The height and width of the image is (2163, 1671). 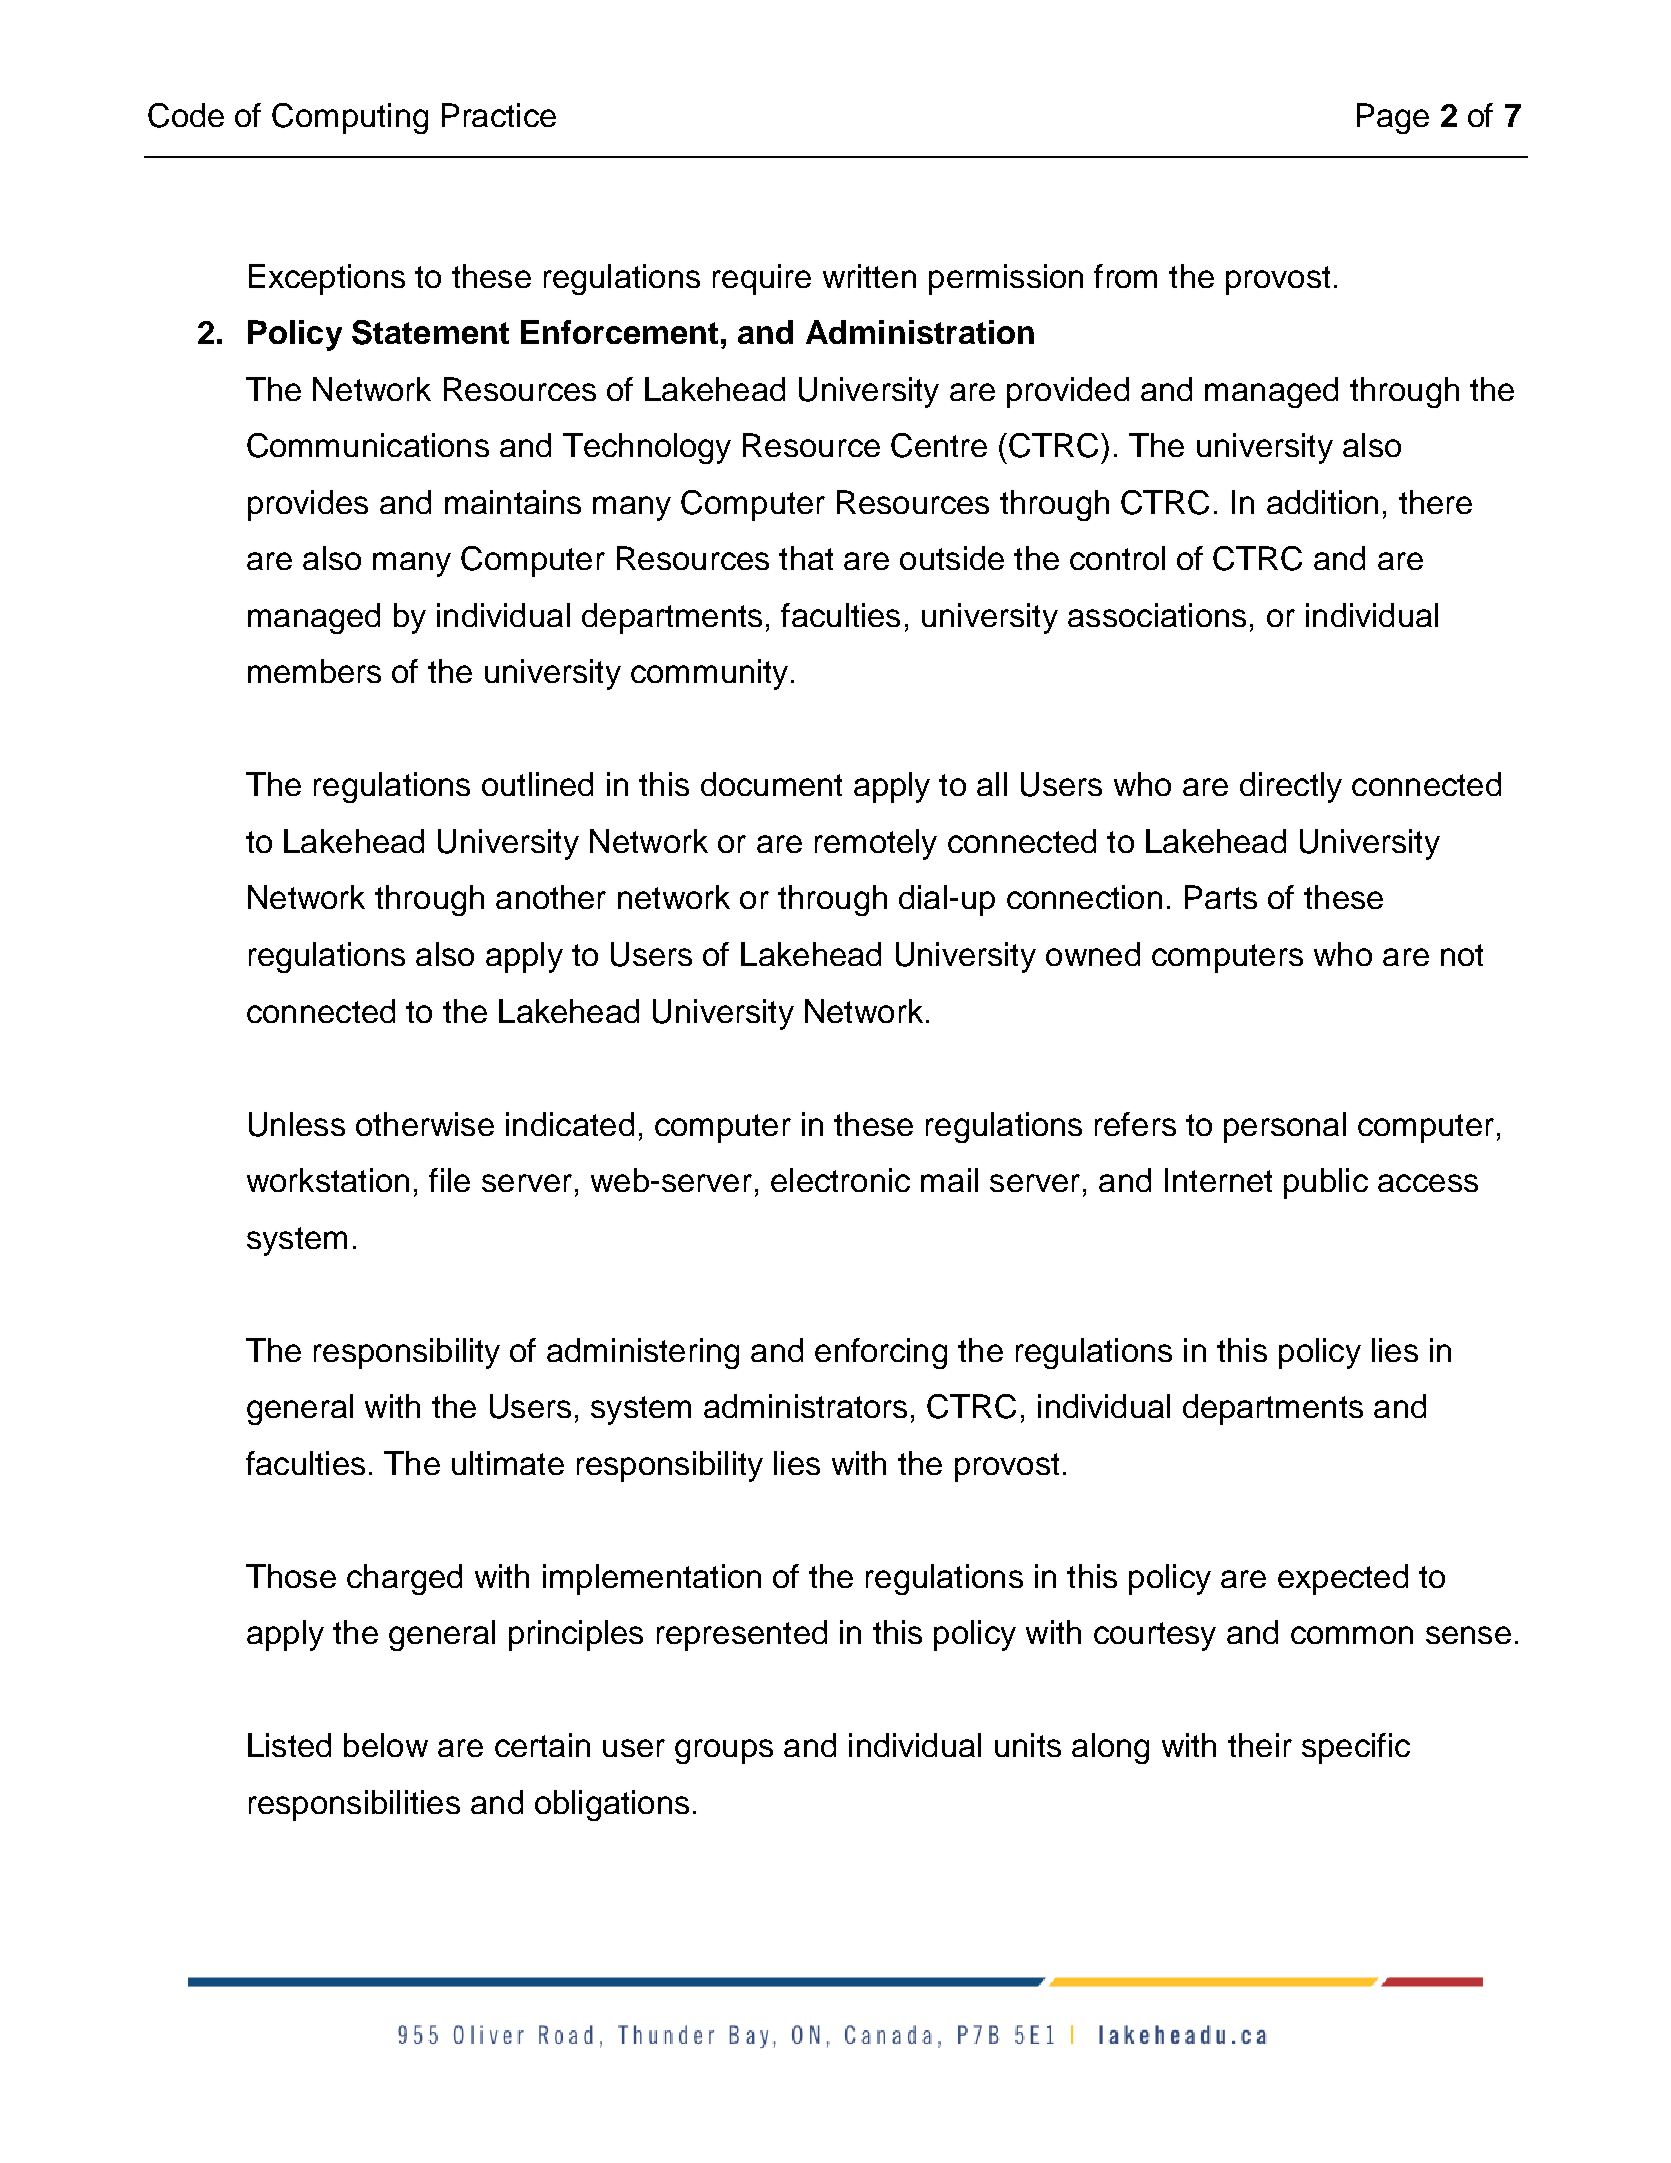 I want to click on Computing, so click(x=350, y=118).
